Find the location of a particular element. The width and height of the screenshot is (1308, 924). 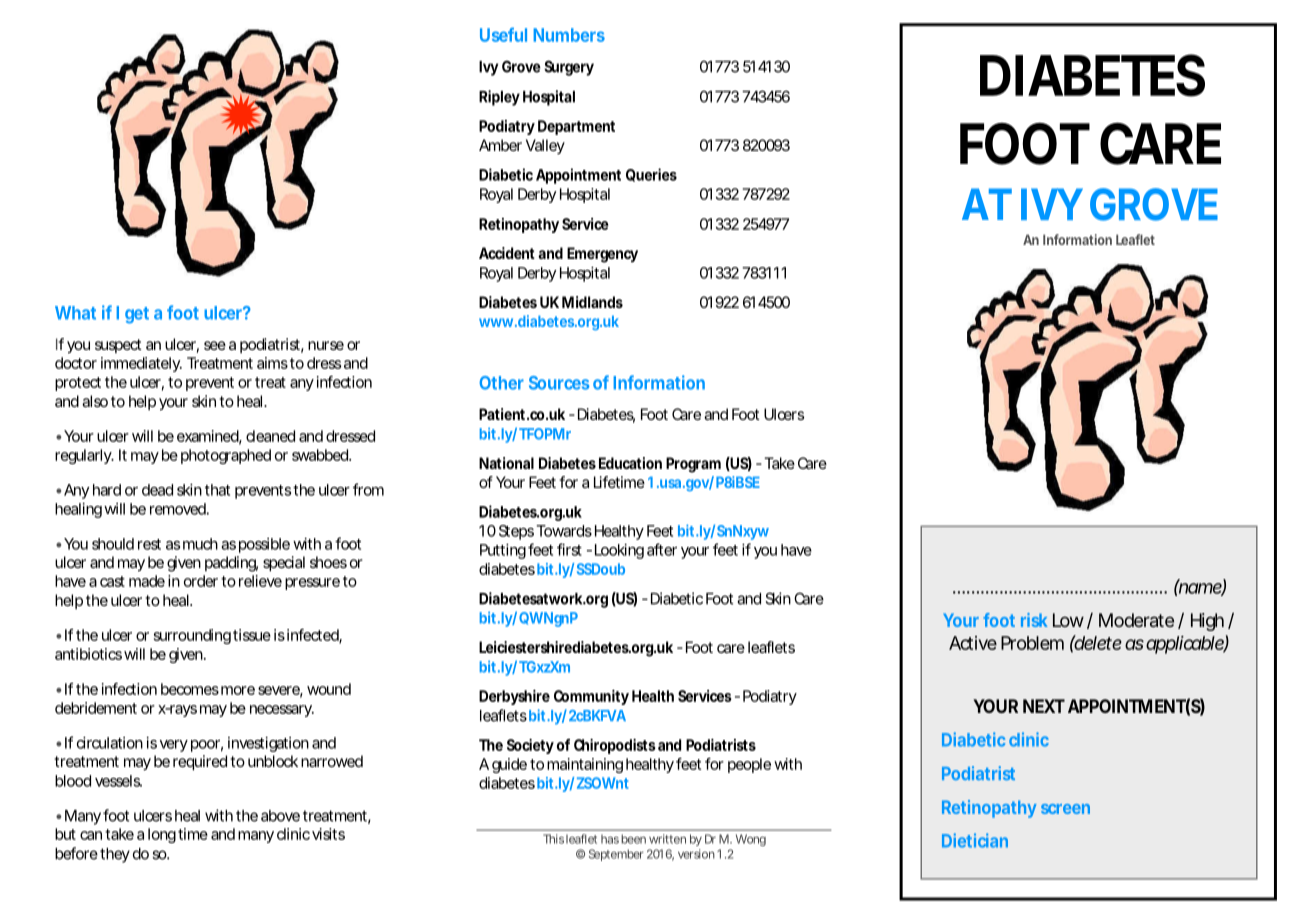

Community is located at coordinates (591, 697).
